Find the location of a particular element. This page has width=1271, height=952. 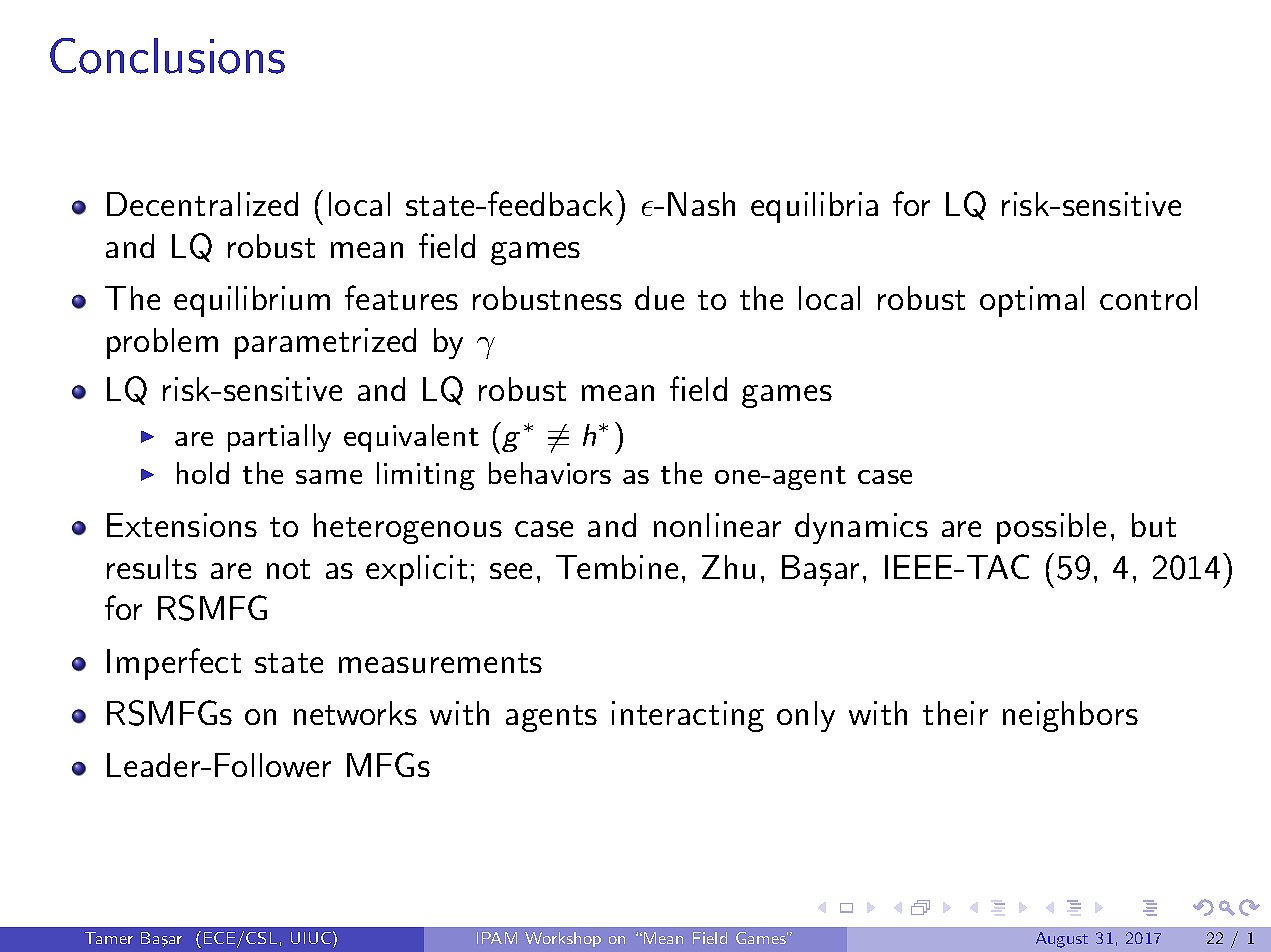

Conclusions is located at coordinates (167, 56).
